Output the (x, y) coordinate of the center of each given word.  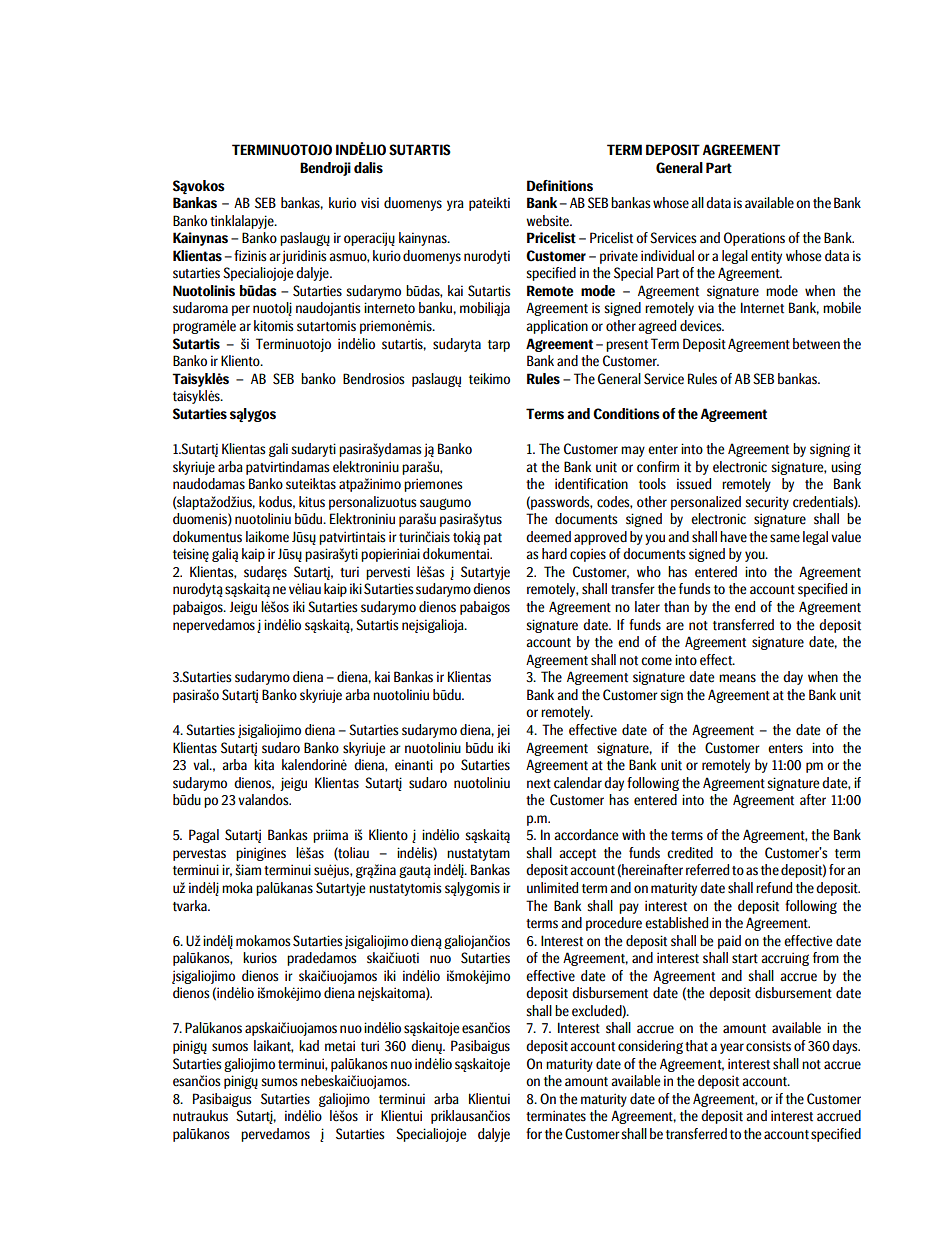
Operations (754, 239)
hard (554, 553)
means (737, 678)
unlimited (552, 888)
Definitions (560, 186)
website (549, 221)
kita (264, 765)
